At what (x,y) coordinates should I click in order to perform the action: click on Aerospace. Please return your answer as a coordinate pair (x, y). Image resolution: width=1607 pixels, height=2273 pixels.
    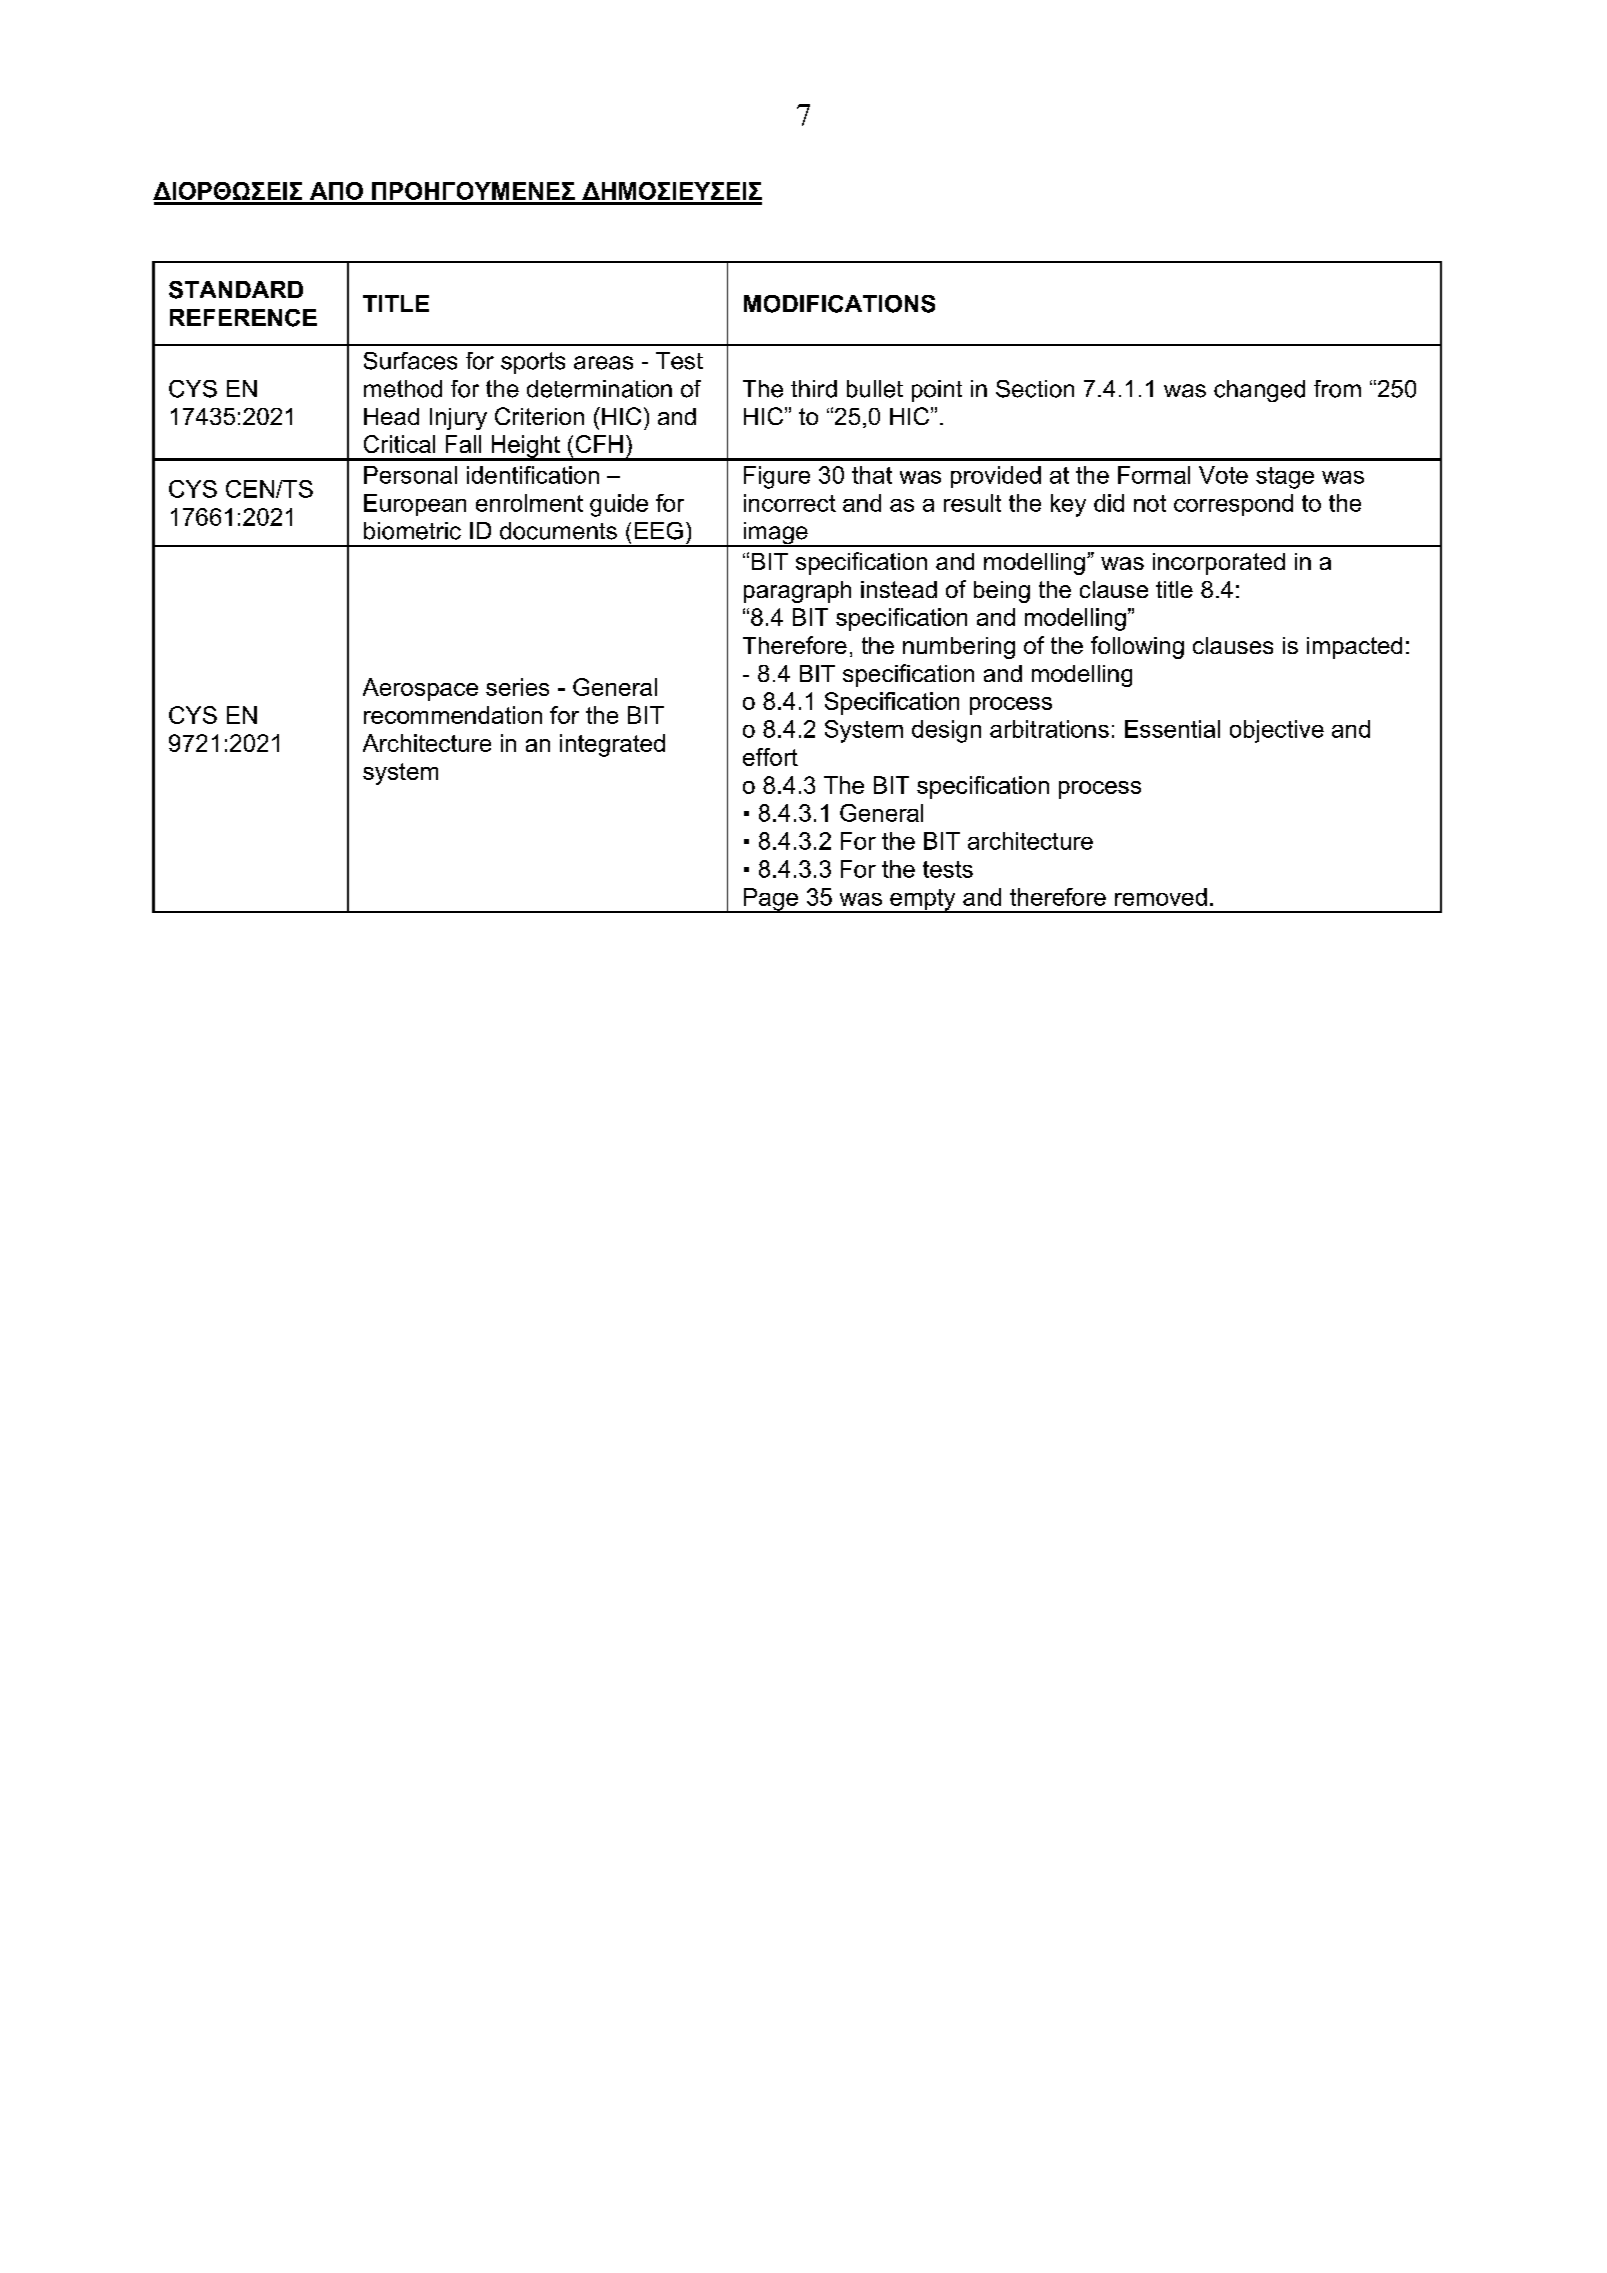
    Looking at the image, I should click on (420, 689).
